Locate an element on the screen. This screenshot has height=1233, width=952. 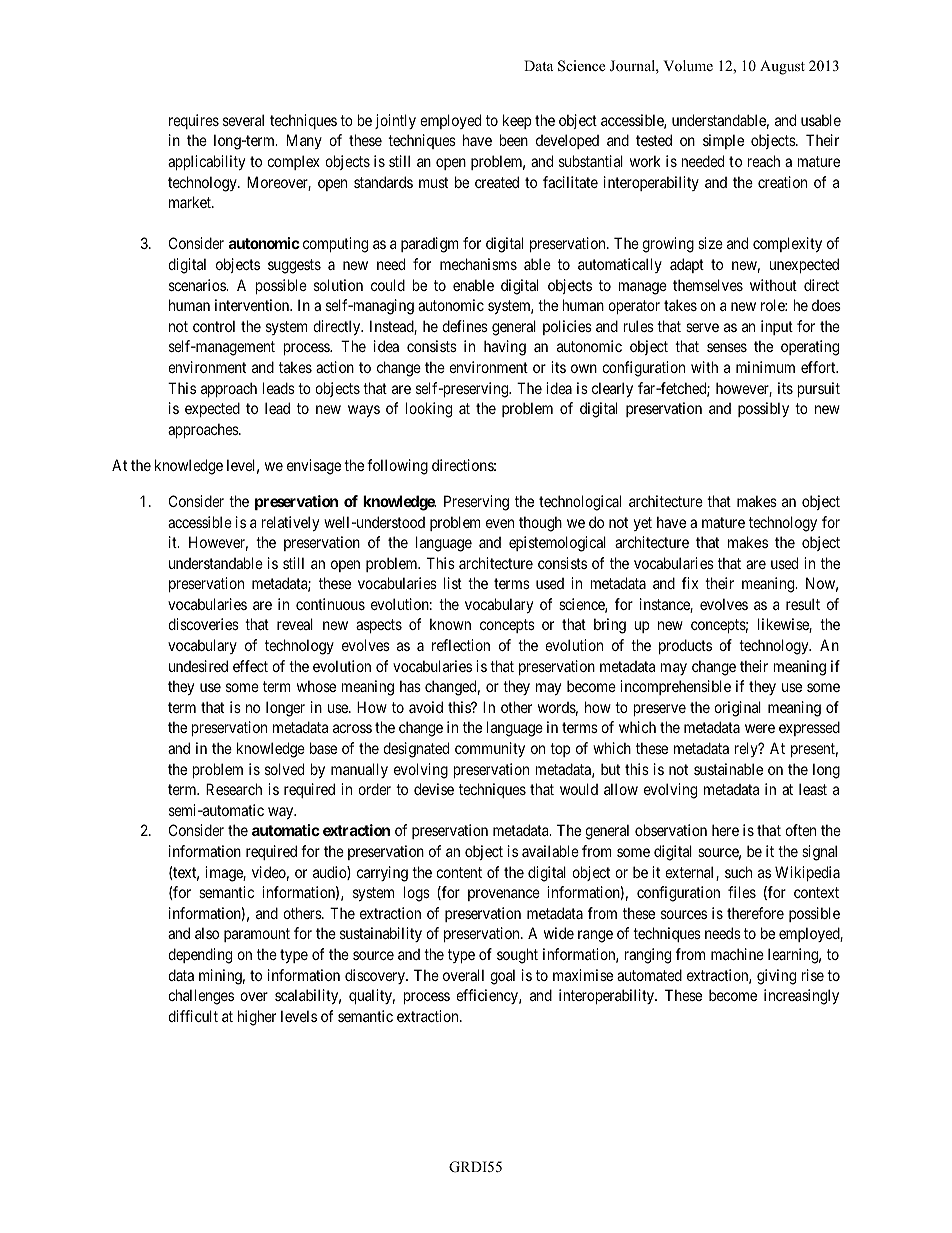
themselves is located at coordinates (708, 285).
